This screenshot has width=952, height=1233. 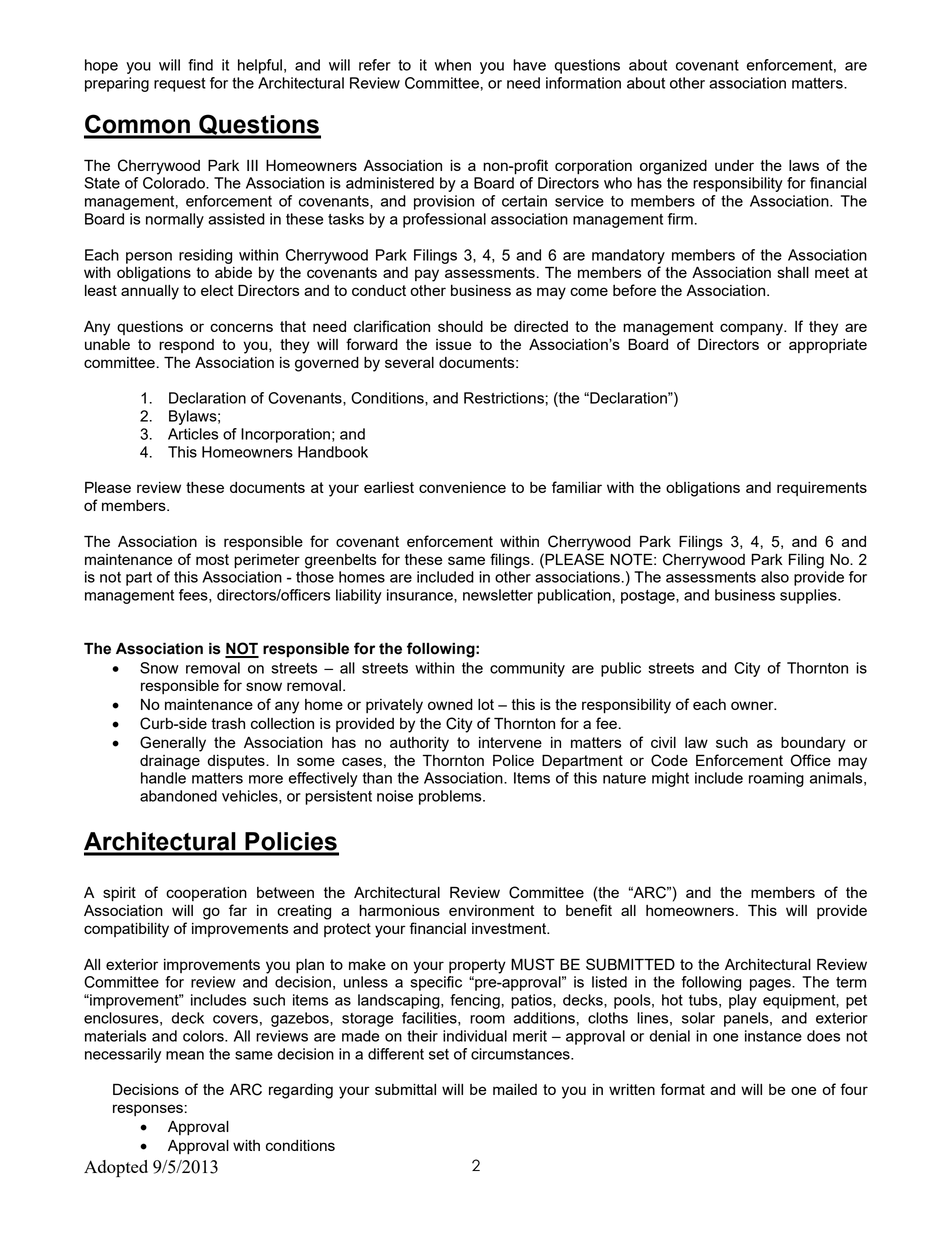 What do you see at coordinates (498, 595) in the screenshot?
I see `newsletter` at bounding box center [498, 595].
